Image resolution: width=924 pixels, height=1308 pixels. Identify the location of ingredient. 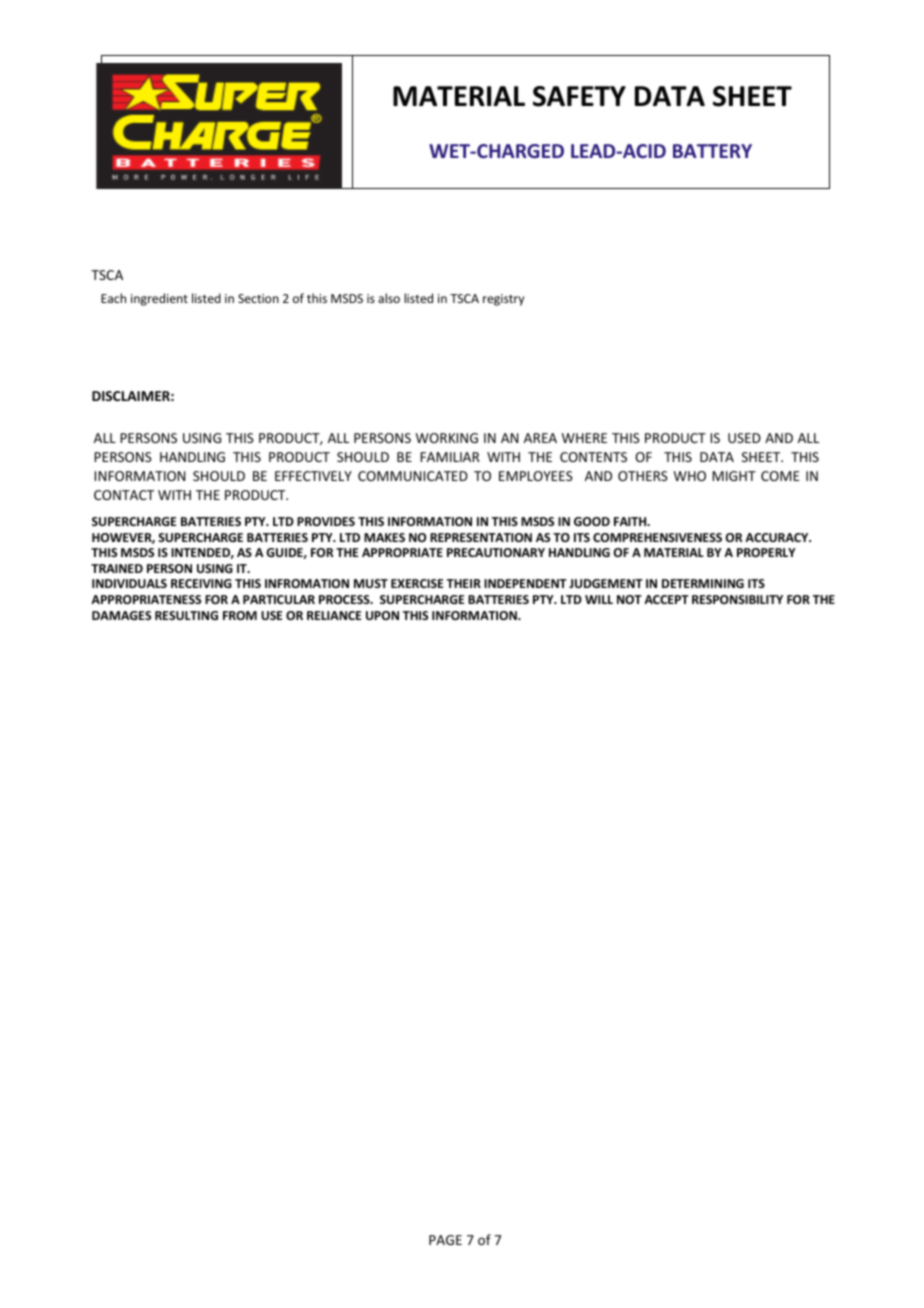
(159, 299).
